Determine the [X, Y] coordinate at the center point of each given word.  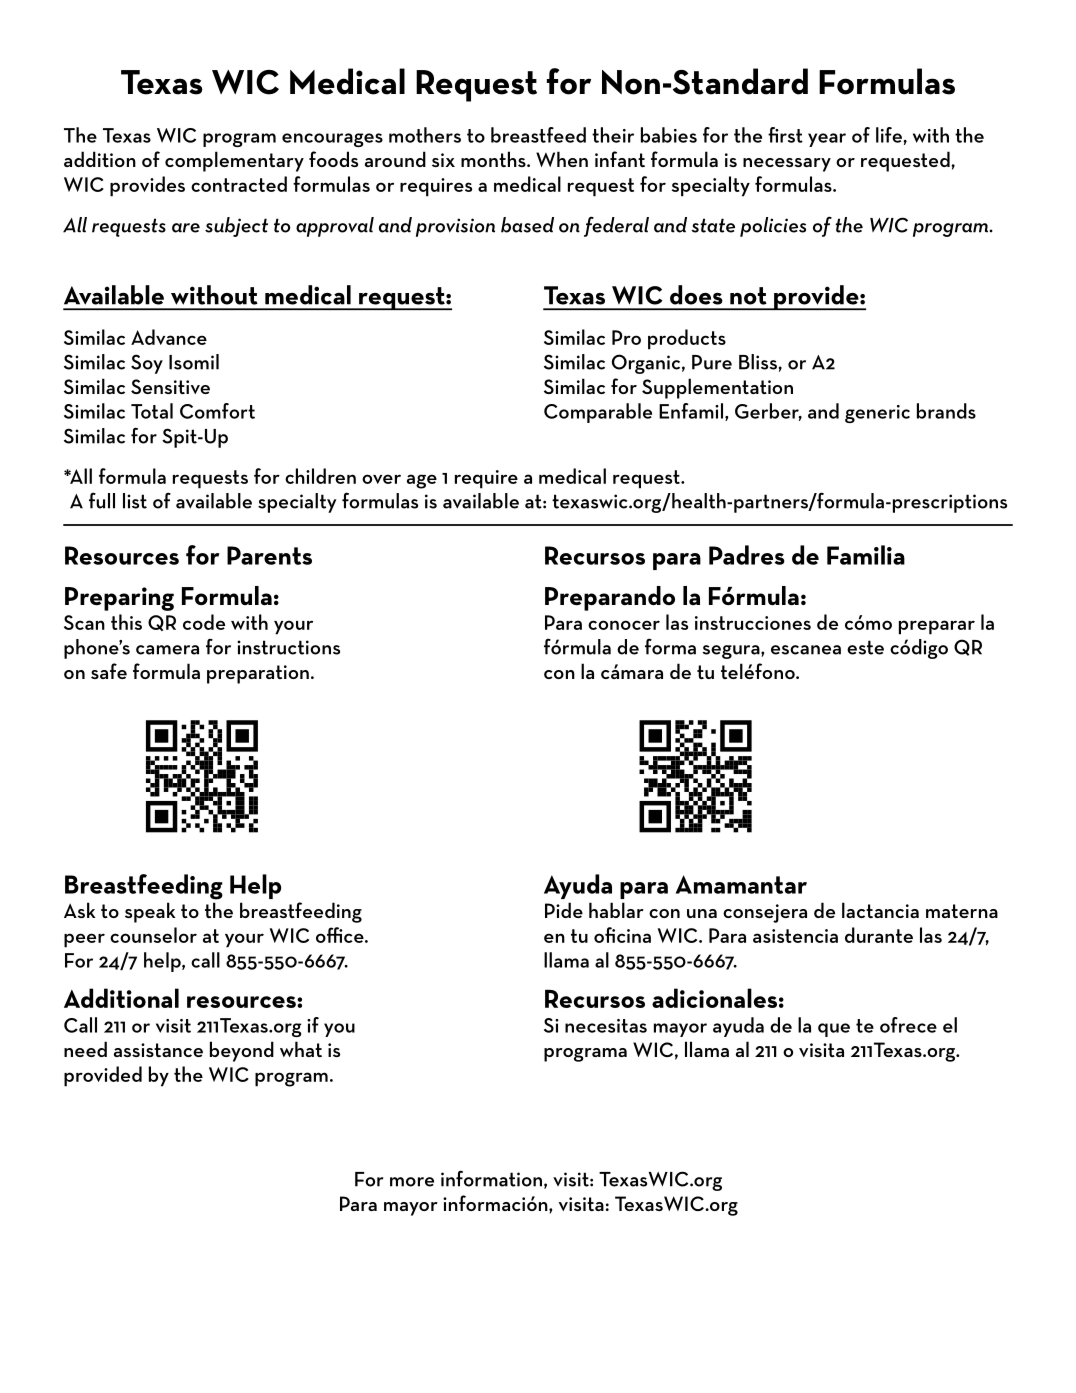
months [494, 159]
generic [877, 414]
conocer [624, 625]
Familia [866, 555]
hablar [616, 910]
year [827, 140]
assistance [158, 1050]
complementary [234, 161]
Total [152, 411]
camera [167, 650]
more [412, 1182]
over [381, 479]
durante [879, 935]
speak [150, 912]
